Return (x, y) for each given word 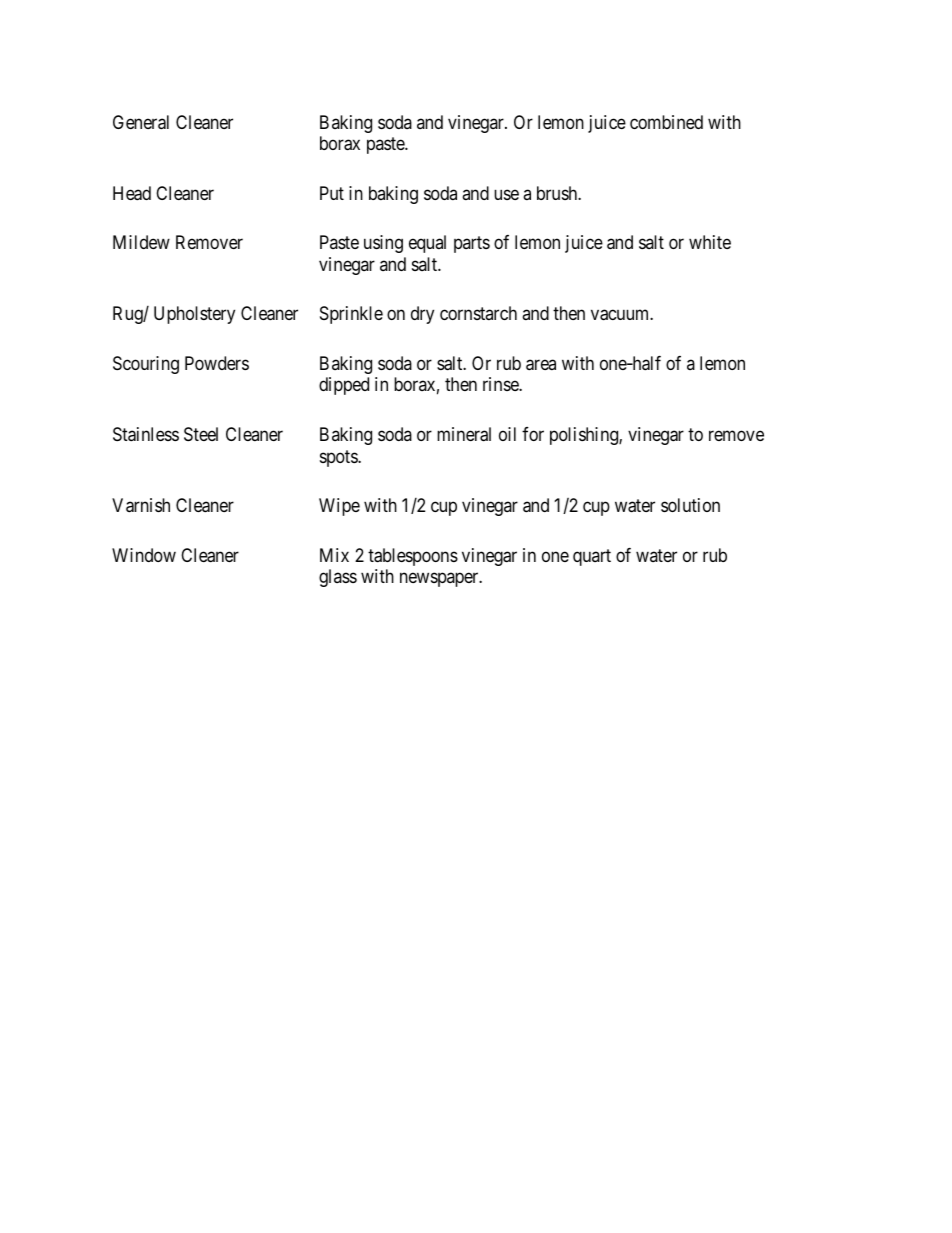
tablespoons (413, 557)
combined (666, 122)
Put (332, 193)
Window (144, 555)
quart (592, 557)
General (141, 122)
